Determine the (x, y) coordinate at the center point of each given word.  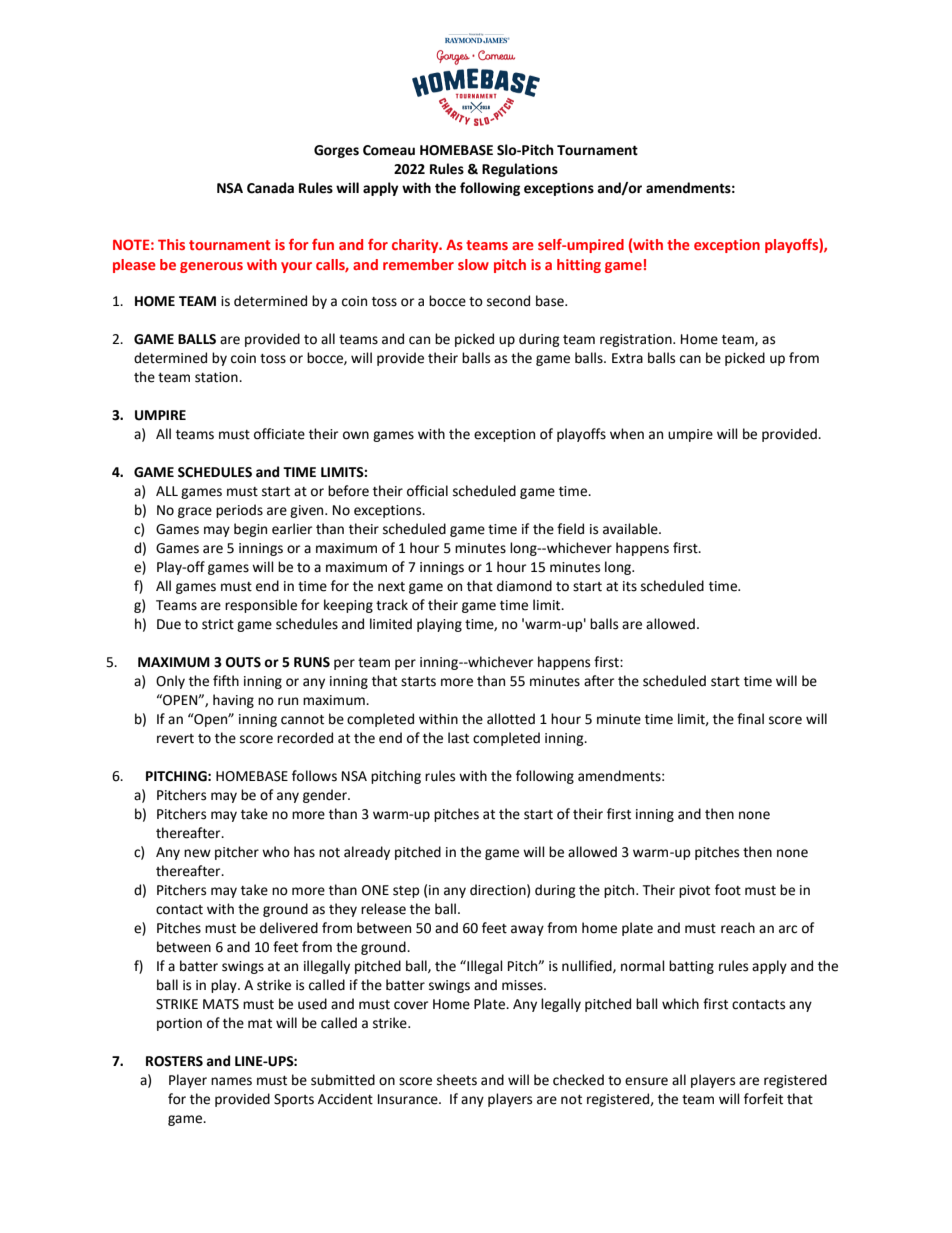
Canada (270, 188)
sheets (457, 1080)
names (231, 1081)
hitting (579, 266)
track (392, 605)
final (750, 719)
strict (218, 624)
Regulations (520, 170)
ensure (646, 1081)
